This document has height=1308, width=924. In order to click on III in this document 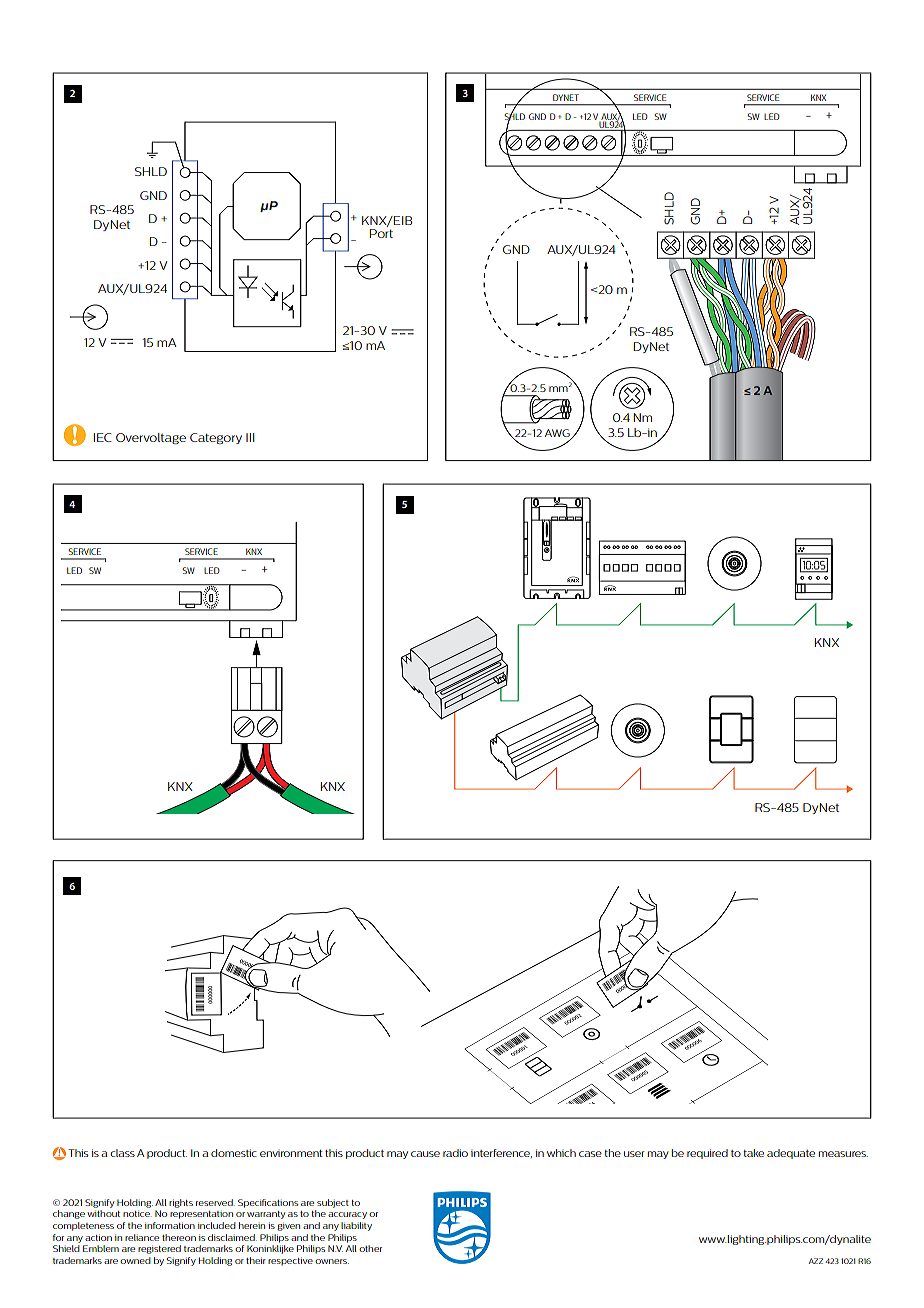, I will do `click(250, 437)`.
